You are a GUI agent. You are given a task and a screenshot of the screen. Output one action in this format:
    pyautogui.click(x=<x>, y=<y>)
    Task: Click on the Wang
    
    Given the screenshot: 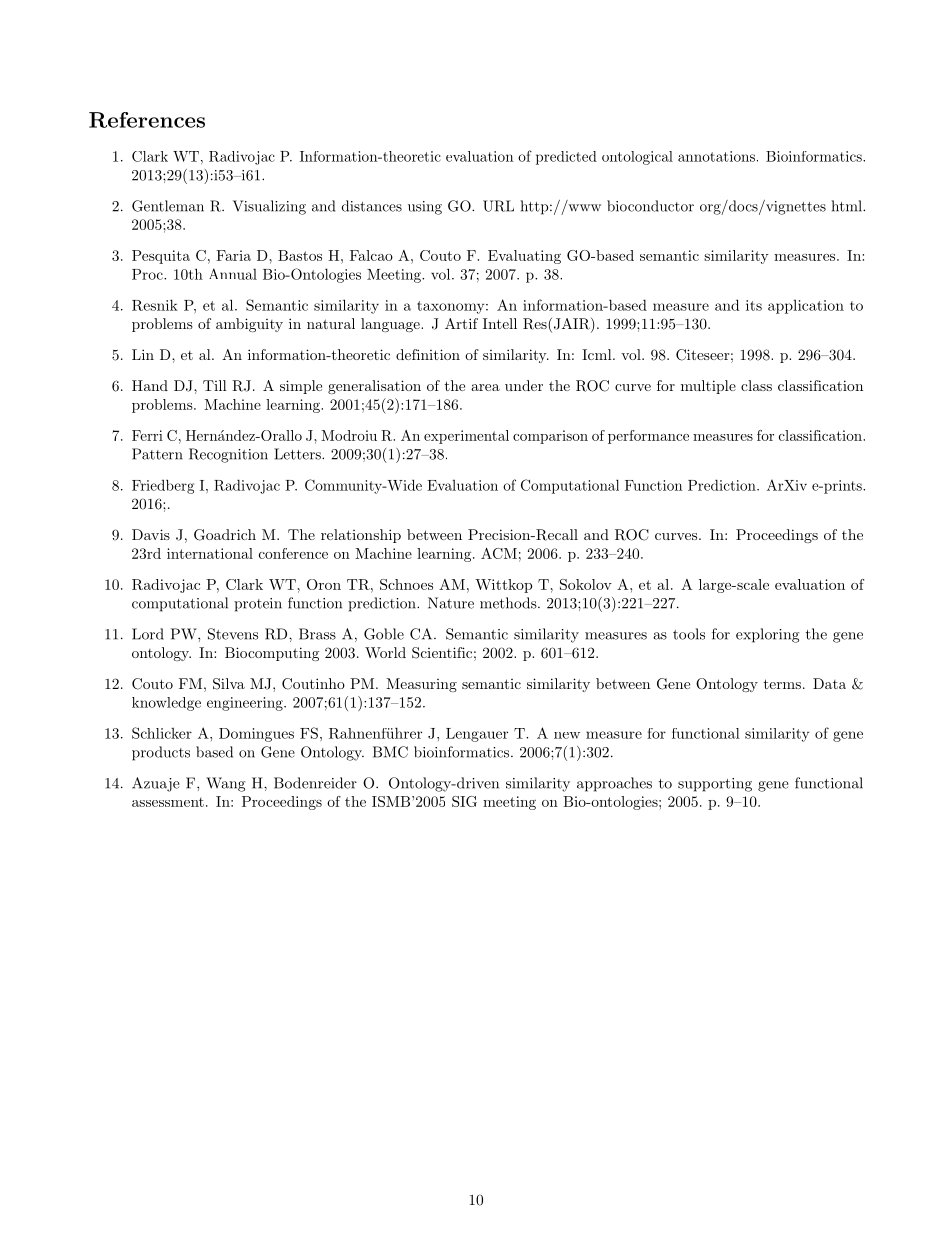 What is the action you would take?
    pyautogui.click(x=225, y=784)
